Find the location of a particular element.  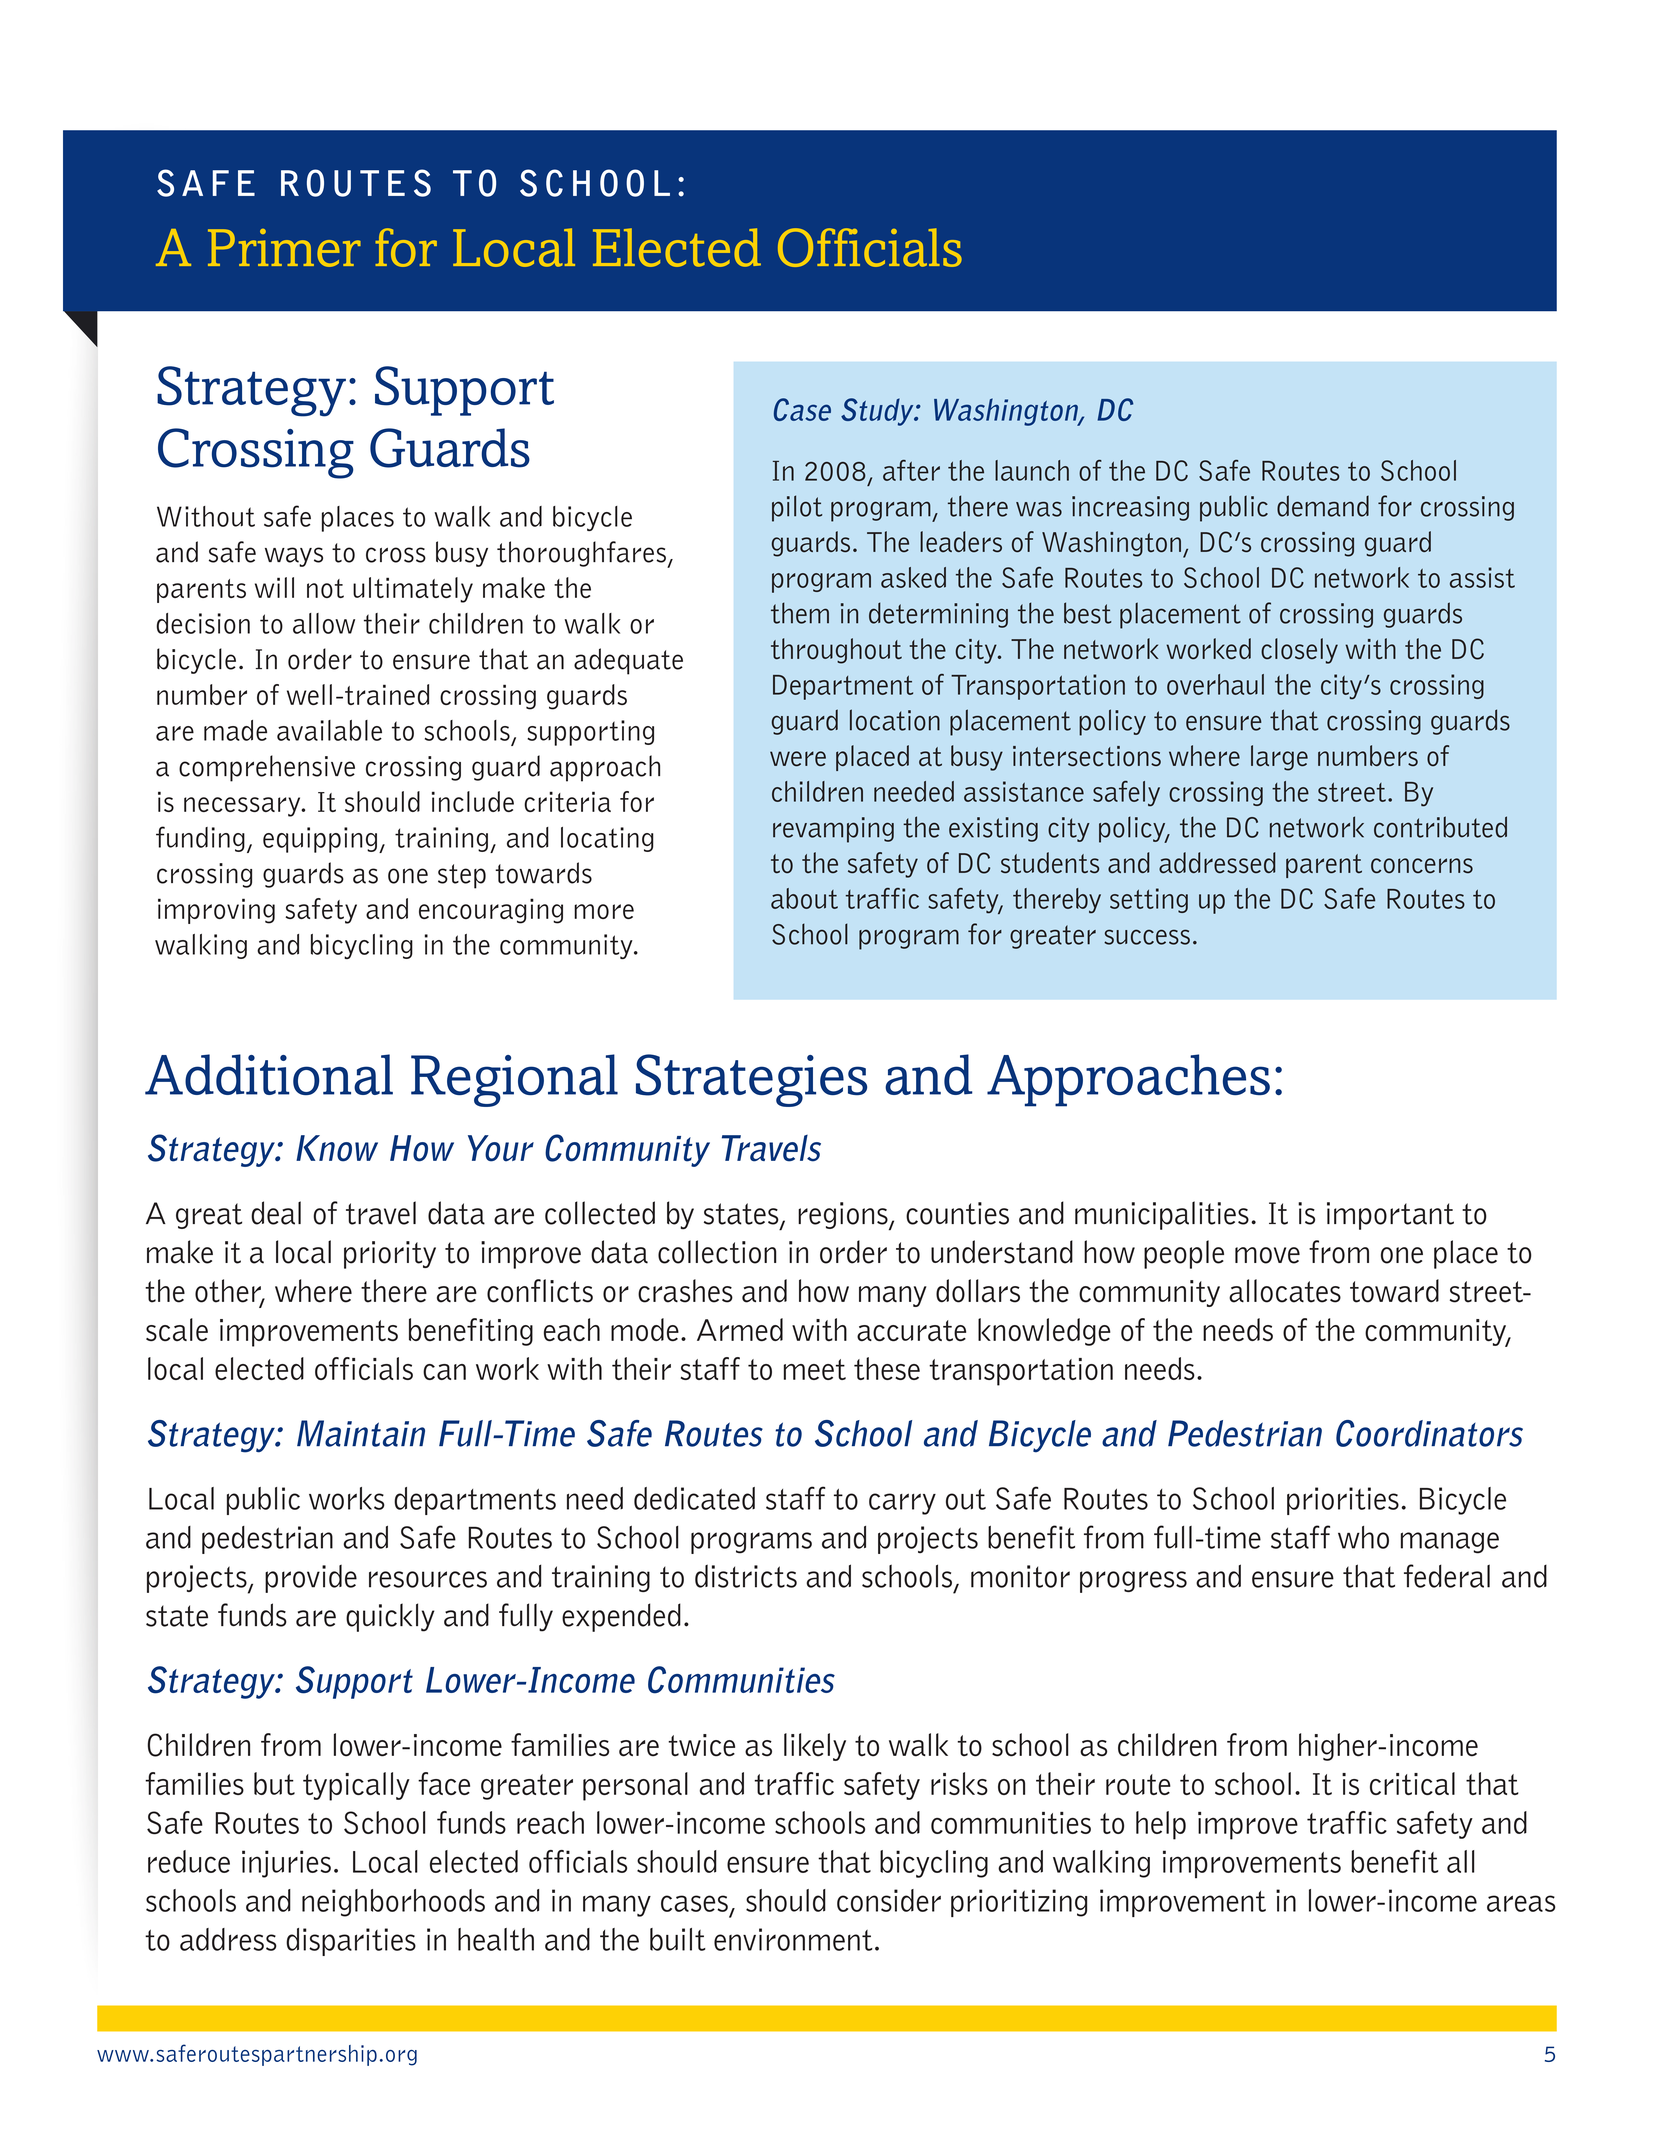

Additional is located at coordinates (269, 1074).
